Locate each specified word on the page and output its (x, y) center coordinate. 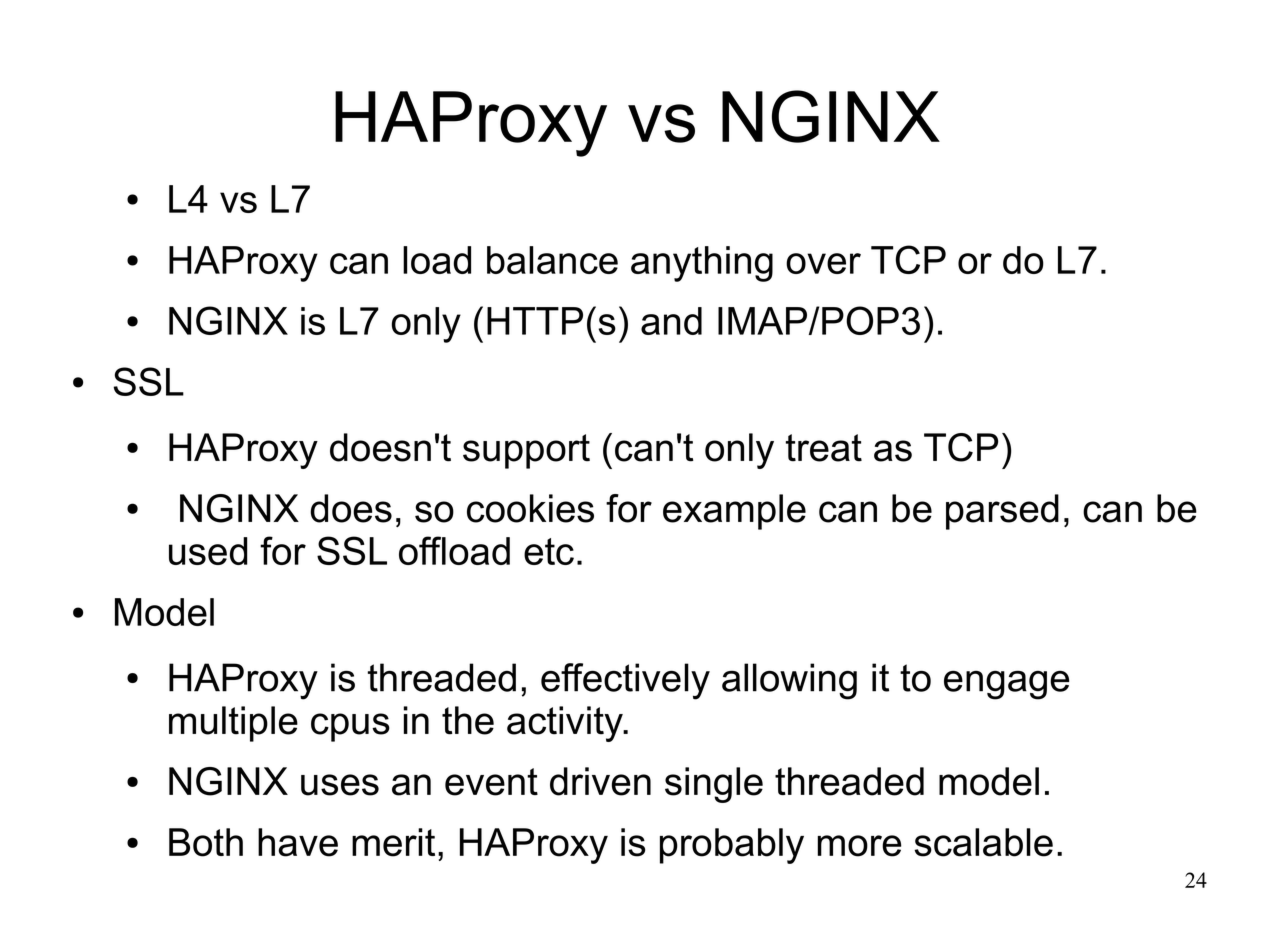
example (734, 512)
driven (600, 781)
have (298, 842)
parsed (1002, 512)
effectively (625, 681)
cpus (350, 727)
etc (549, 551)
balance (552, 260)
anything (702, 264)
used (208, 551)
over (823, 263)
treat (824, 448)
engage (1006, 685)
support (526, 451)
